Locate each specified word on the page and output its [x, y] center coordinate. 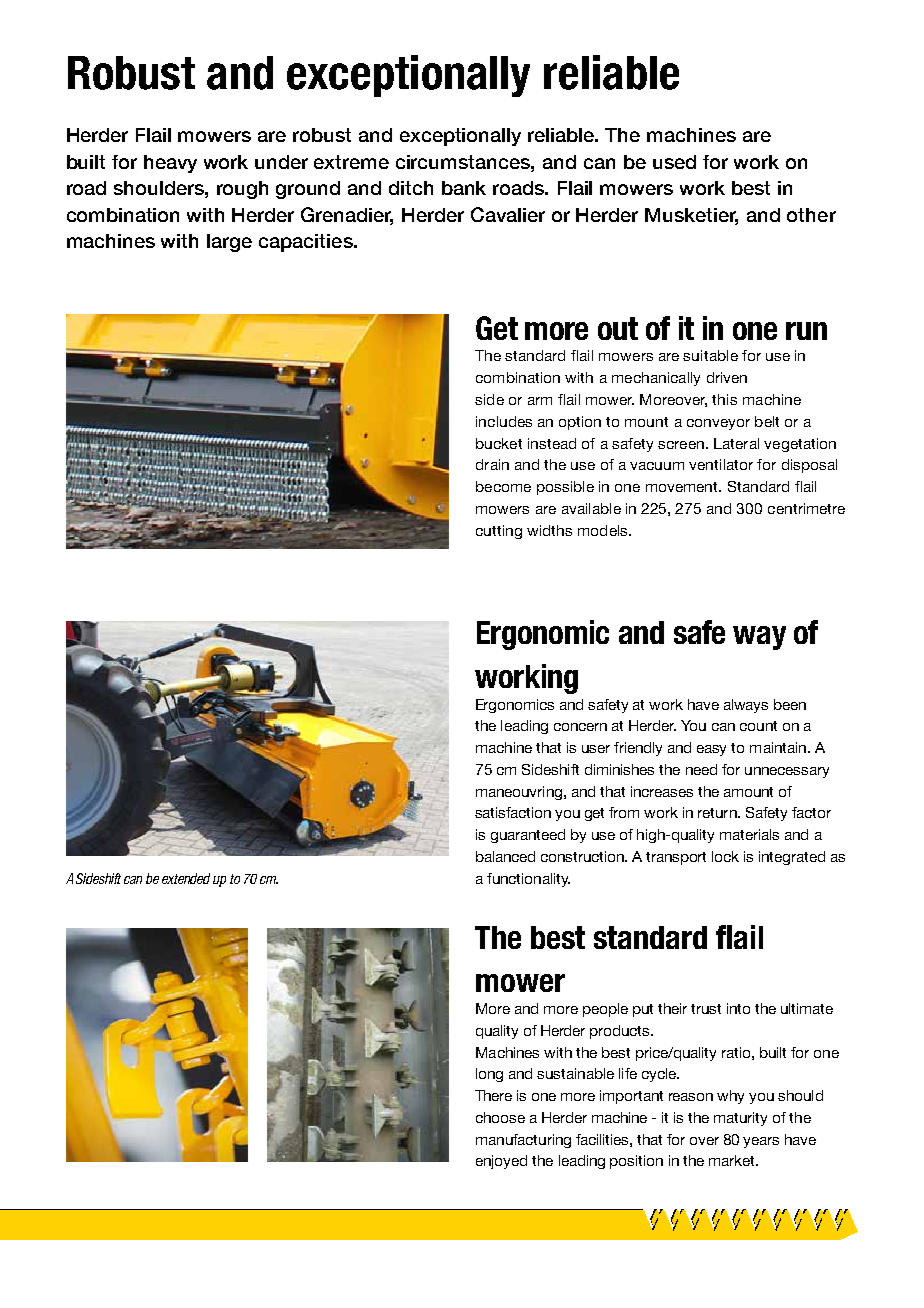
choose [500, 1117]
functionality [528, 880]
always [746, 706]
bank [464, 188]
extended [186, 878]
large [229, 243]
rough [242, 190]
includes [504, 421]
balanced [505, 856]
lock [725, 856]
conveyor [718, 424]
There [493, 1095]
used [674, 162]
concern [580, 727]
